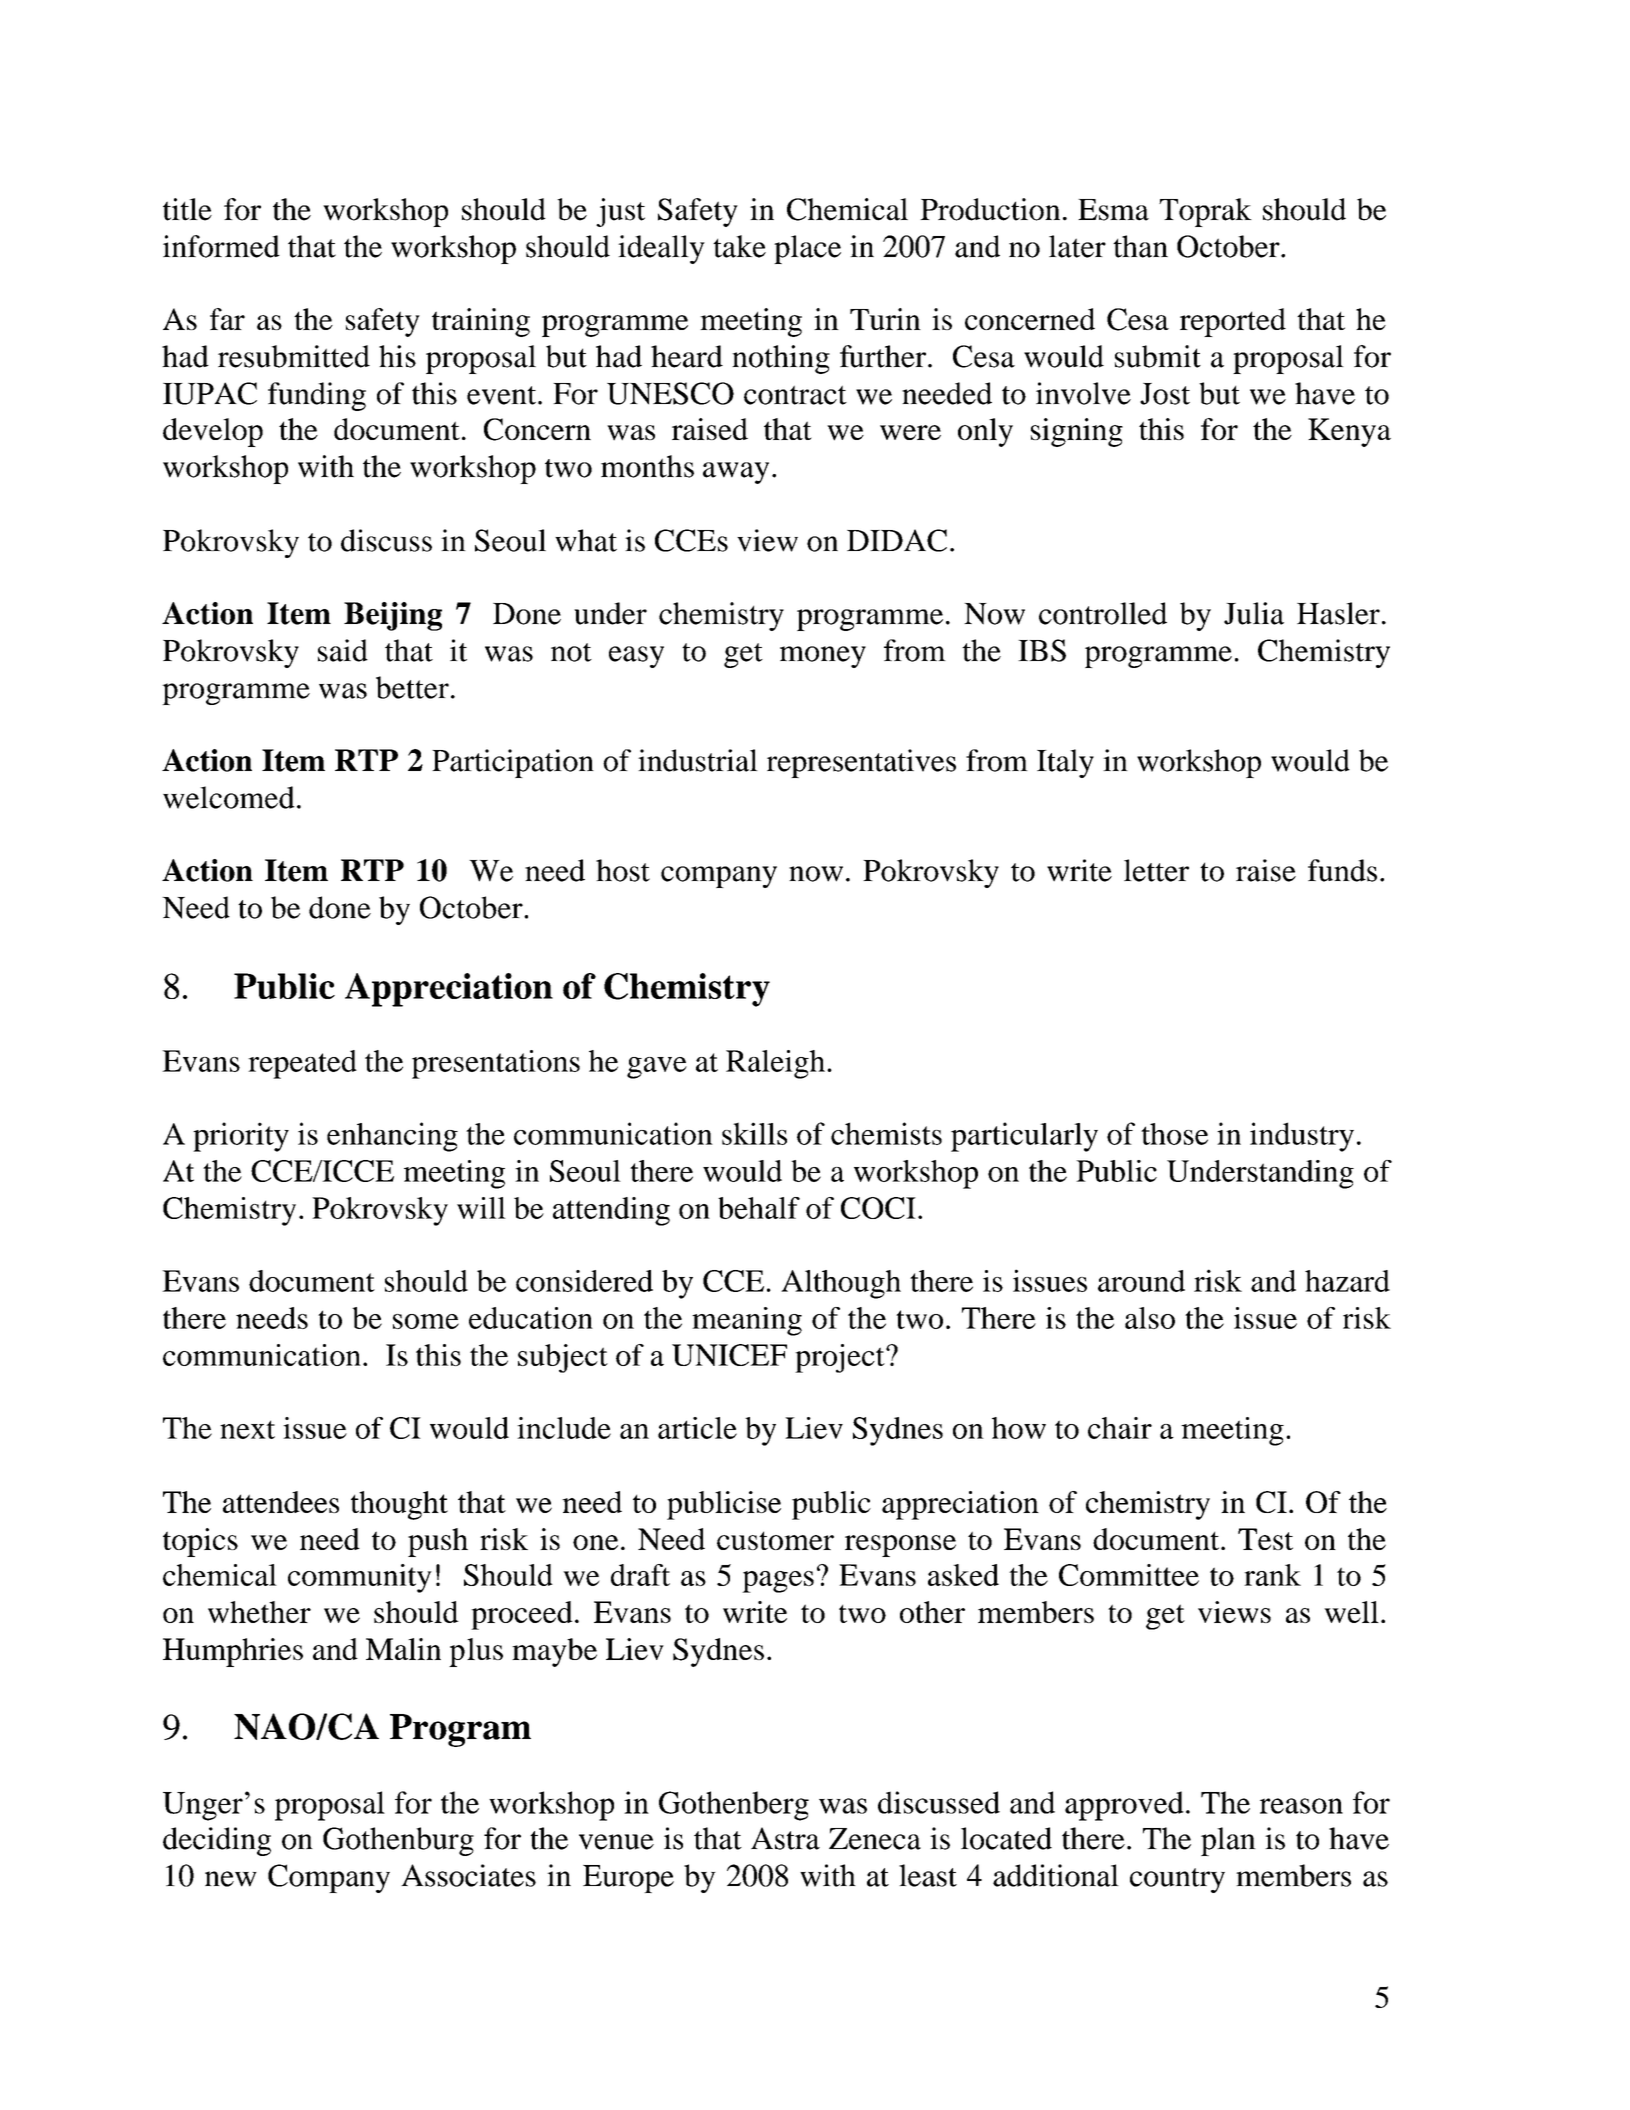  What do you see at coordinates (739, 246) in the screenshot?
I see `take` at bounding box center [739, 246].
